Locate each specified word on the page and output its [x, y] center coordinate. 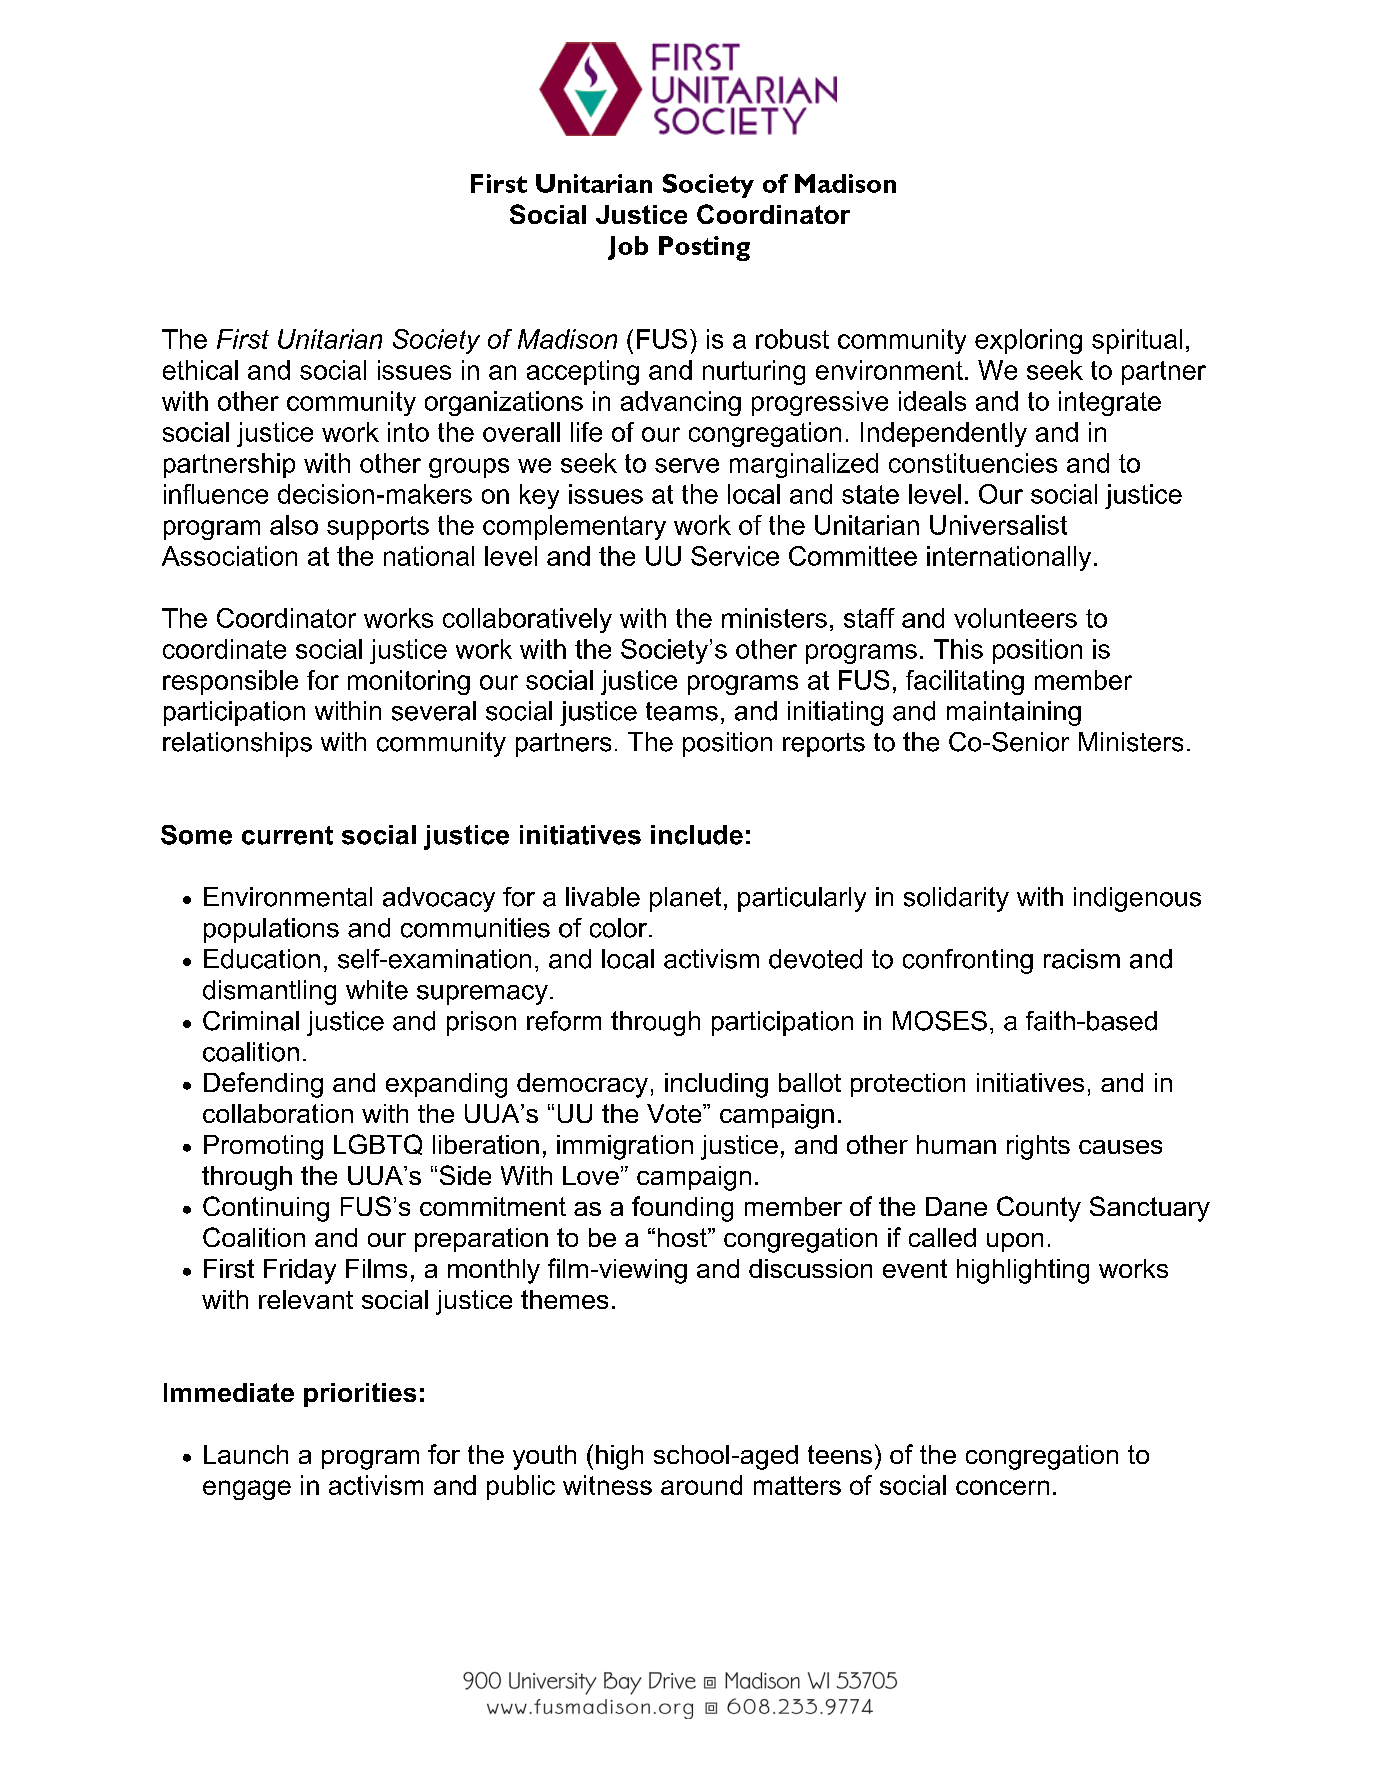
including [716, 1085]
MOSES [940, 1021]
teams [682, 711]
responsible [230, 682]
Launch [246, 1454]
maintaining [1014, 713]
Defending [263, 1085]
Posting [704, 248]
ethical [200, 370]
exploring [1028, 341]
